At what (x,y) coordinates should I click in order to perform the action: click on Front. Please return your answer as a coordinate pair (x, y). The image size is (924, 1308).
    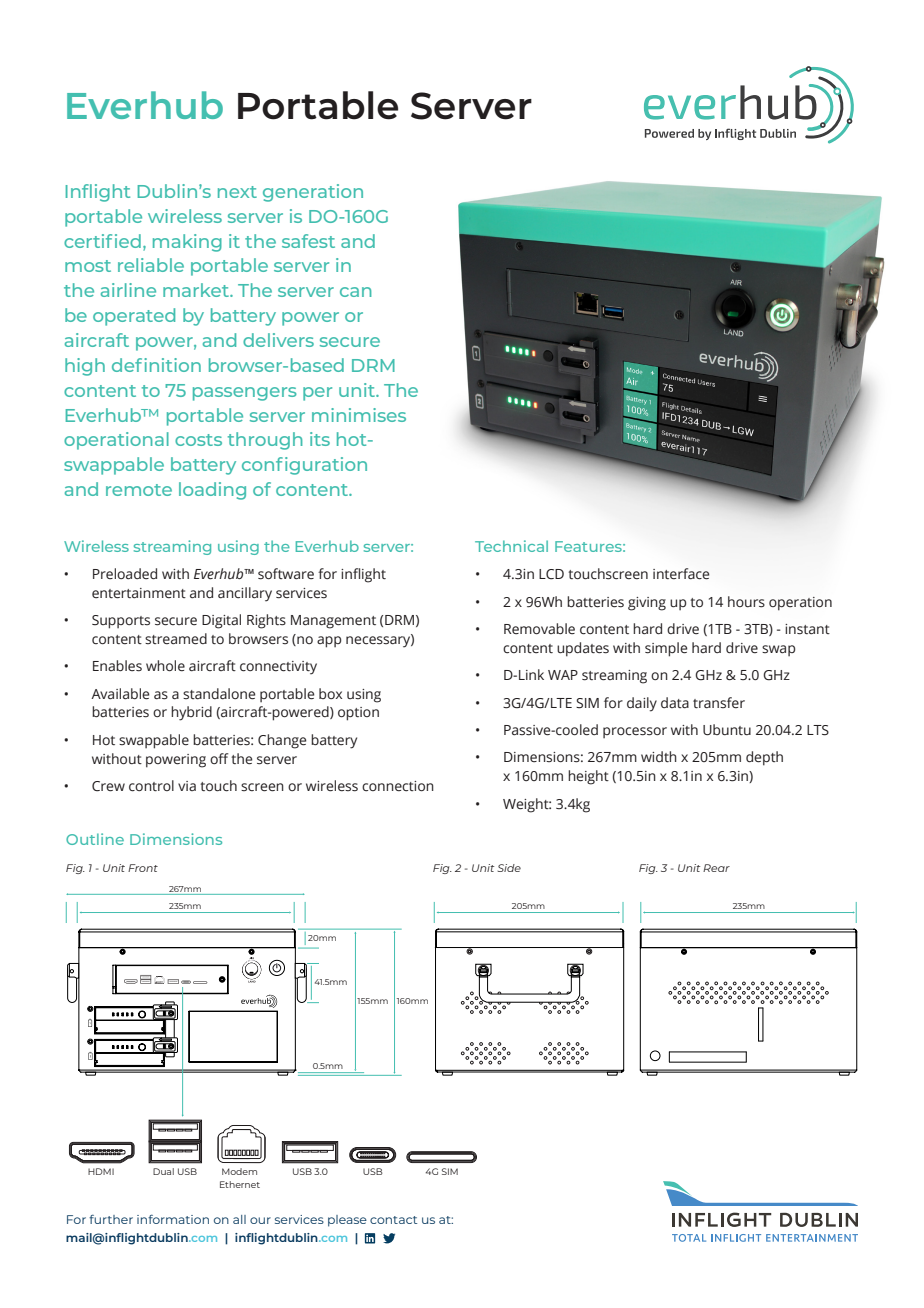
    Looking at the image, I should click on (143, 868).
